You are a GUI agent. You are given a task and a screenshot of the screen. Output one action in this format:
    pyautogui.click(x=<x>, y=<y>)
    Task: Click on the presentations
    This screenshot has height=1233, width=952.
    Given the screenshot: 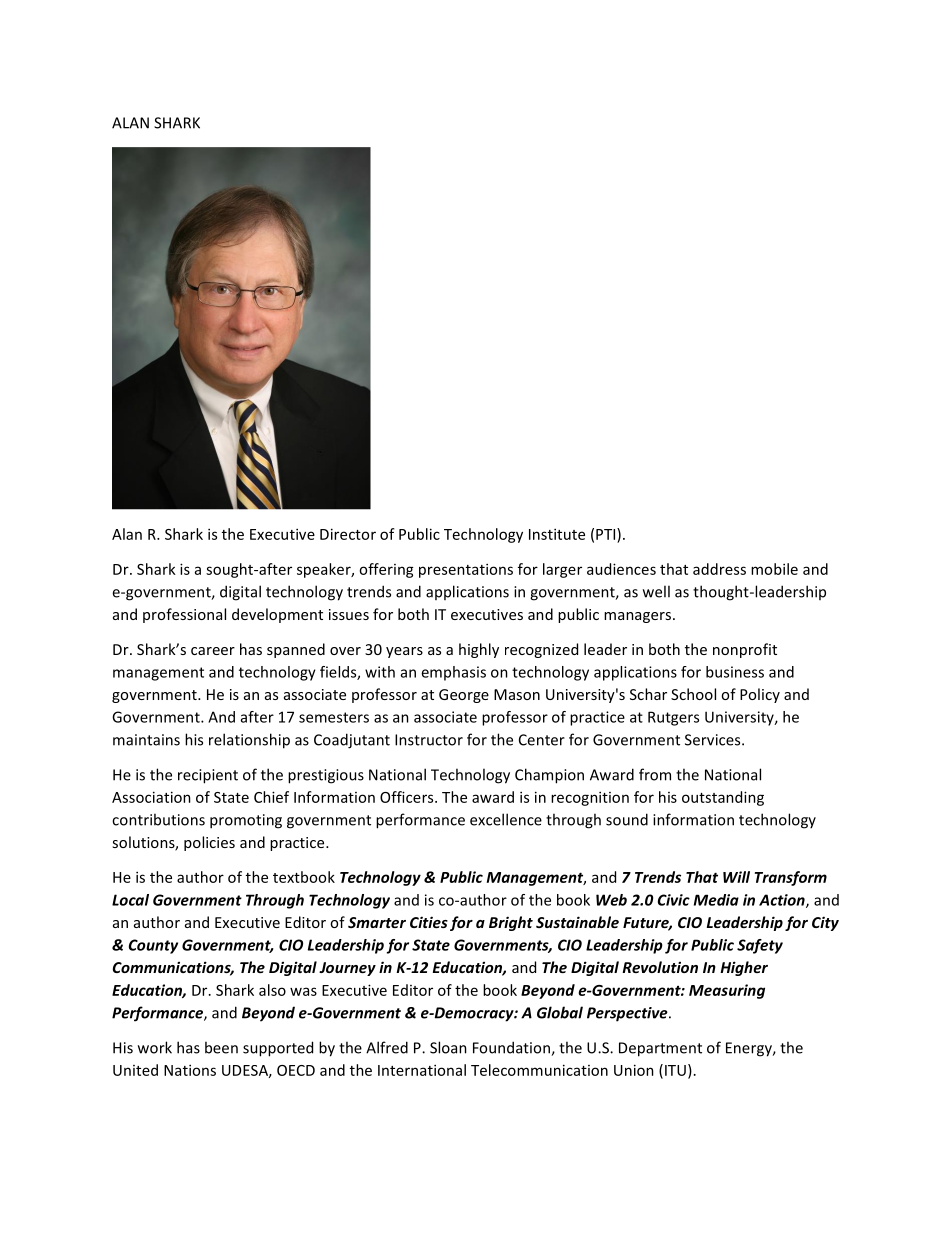 What is the action you would take?
    pyautogui.click(x=466, y=570)
